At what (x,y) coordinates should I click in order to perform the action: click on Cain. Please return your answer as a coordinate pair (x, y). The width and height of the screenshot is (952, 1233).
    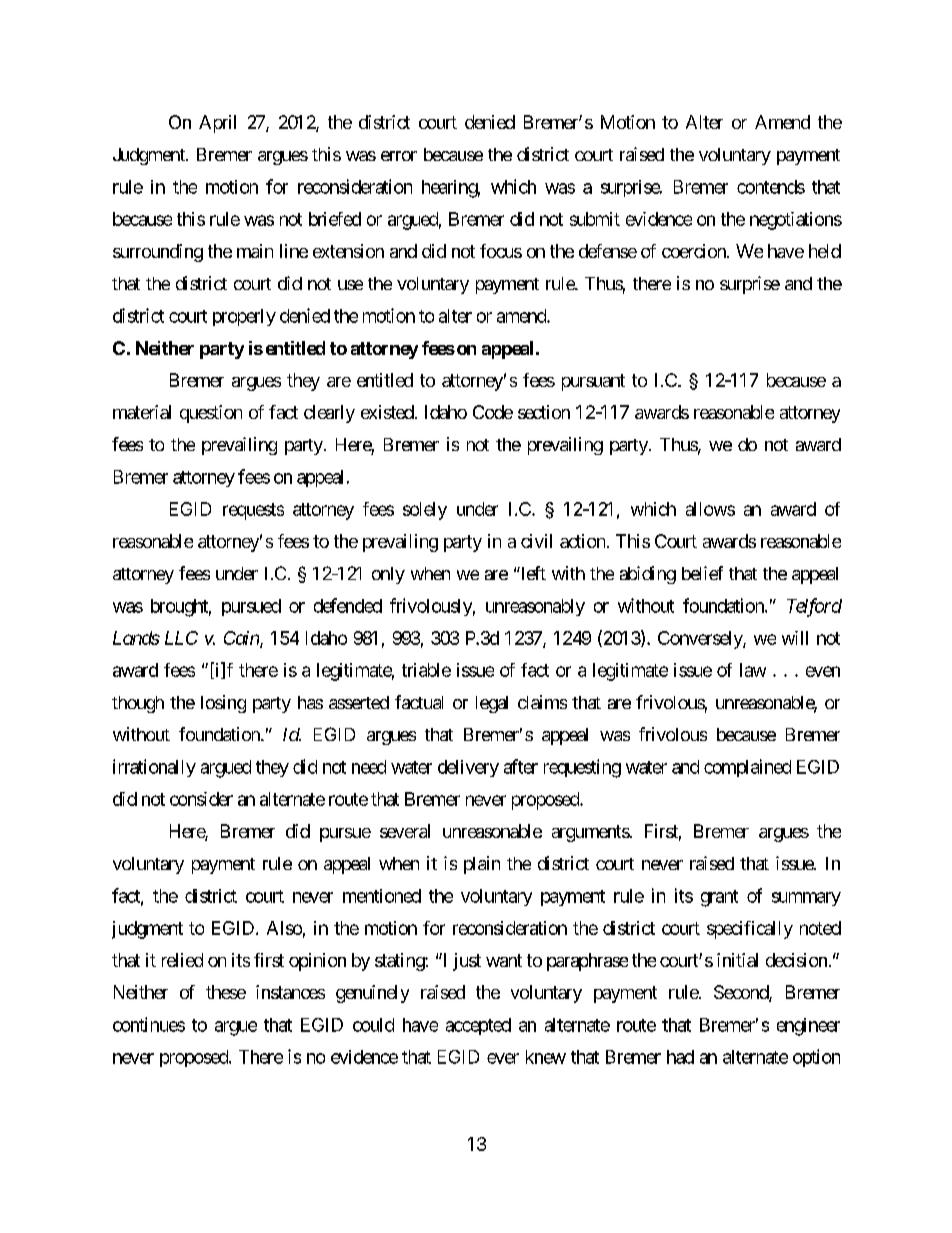
    Looking at the image, I should click on (242, 639).
